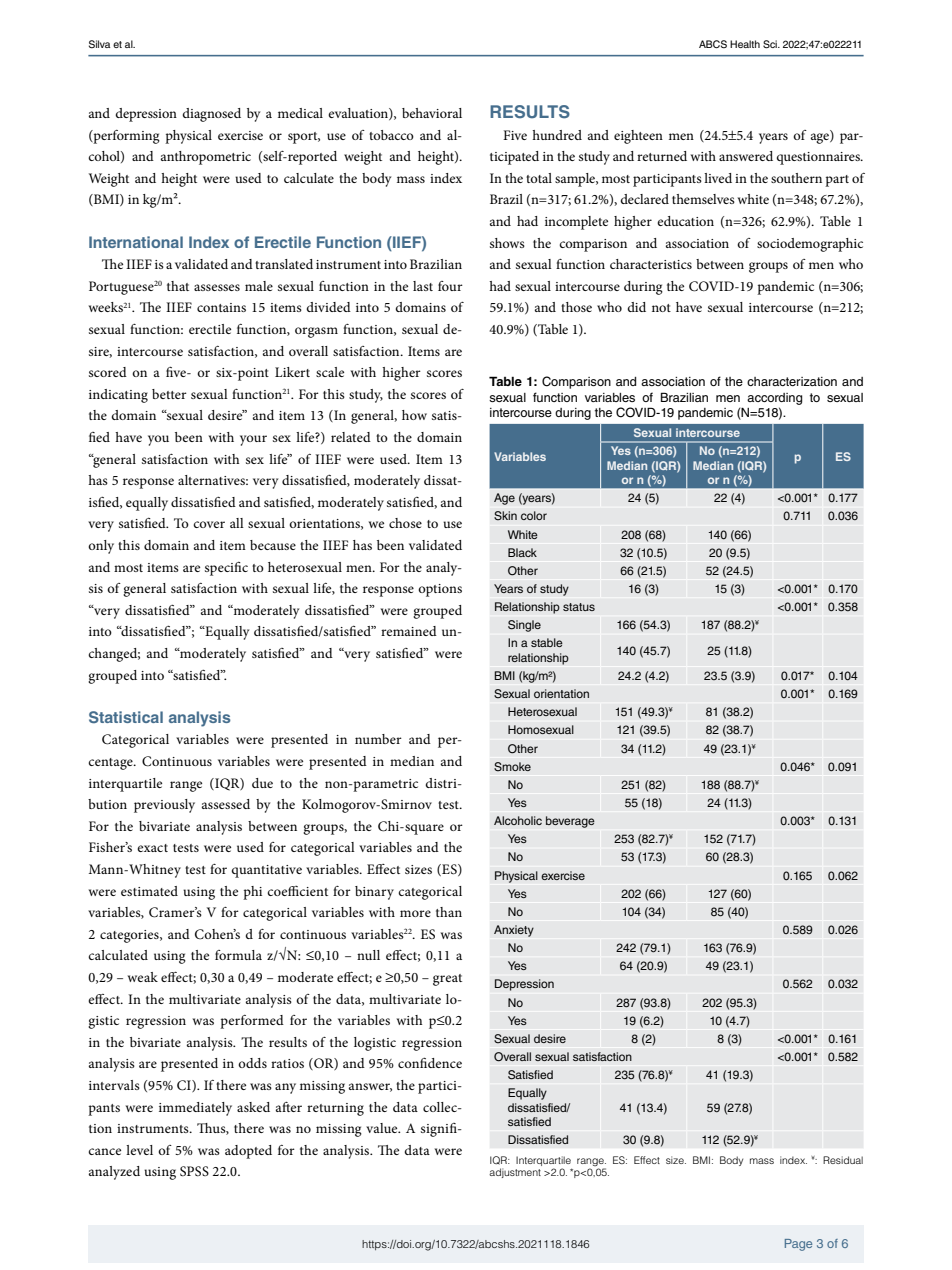 The image size is (952, 1270). Describe the element at coordinates (194, 1171) in the document. I see `SPSS` at that location.
